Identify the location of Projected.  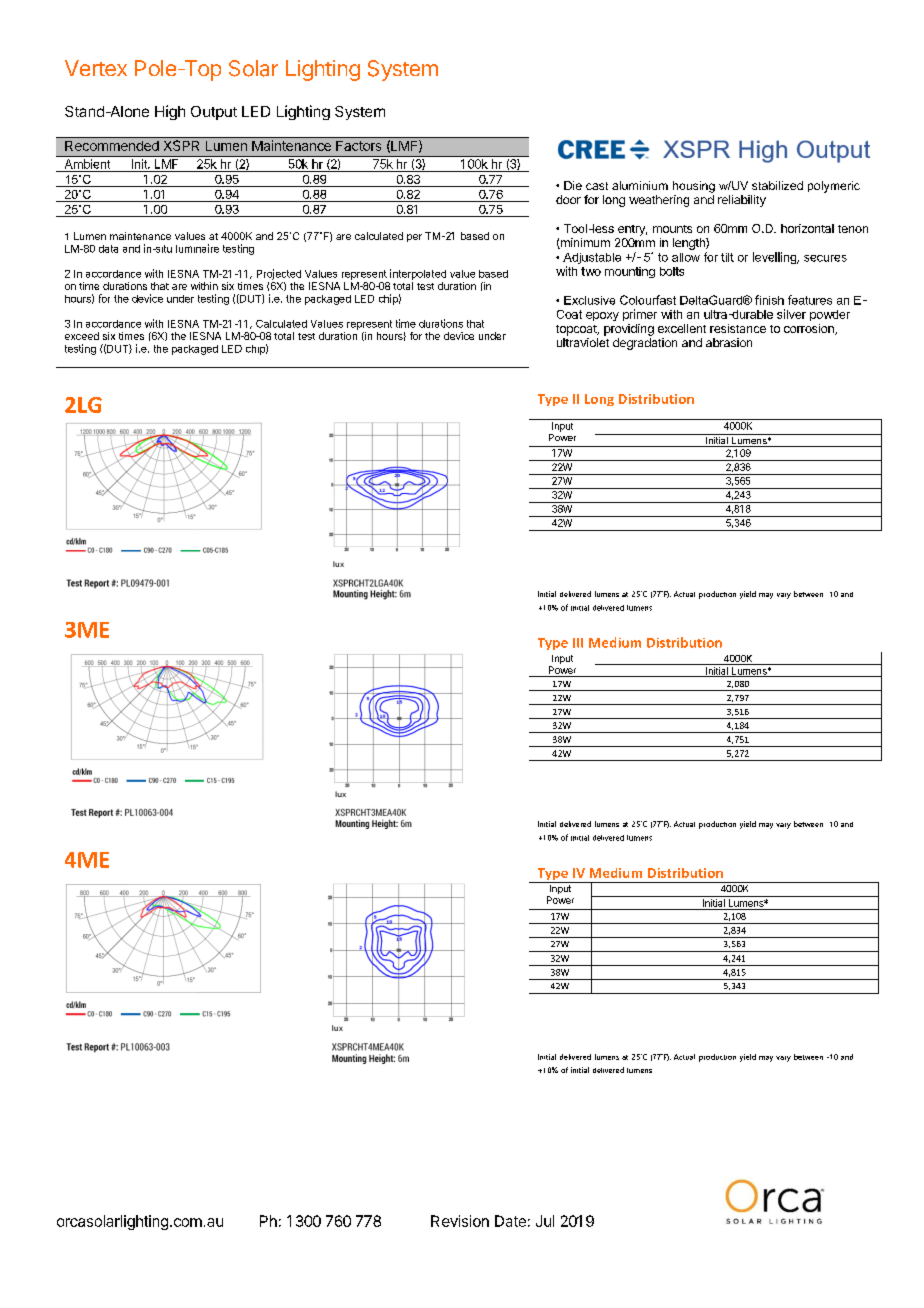
(279, 274).
